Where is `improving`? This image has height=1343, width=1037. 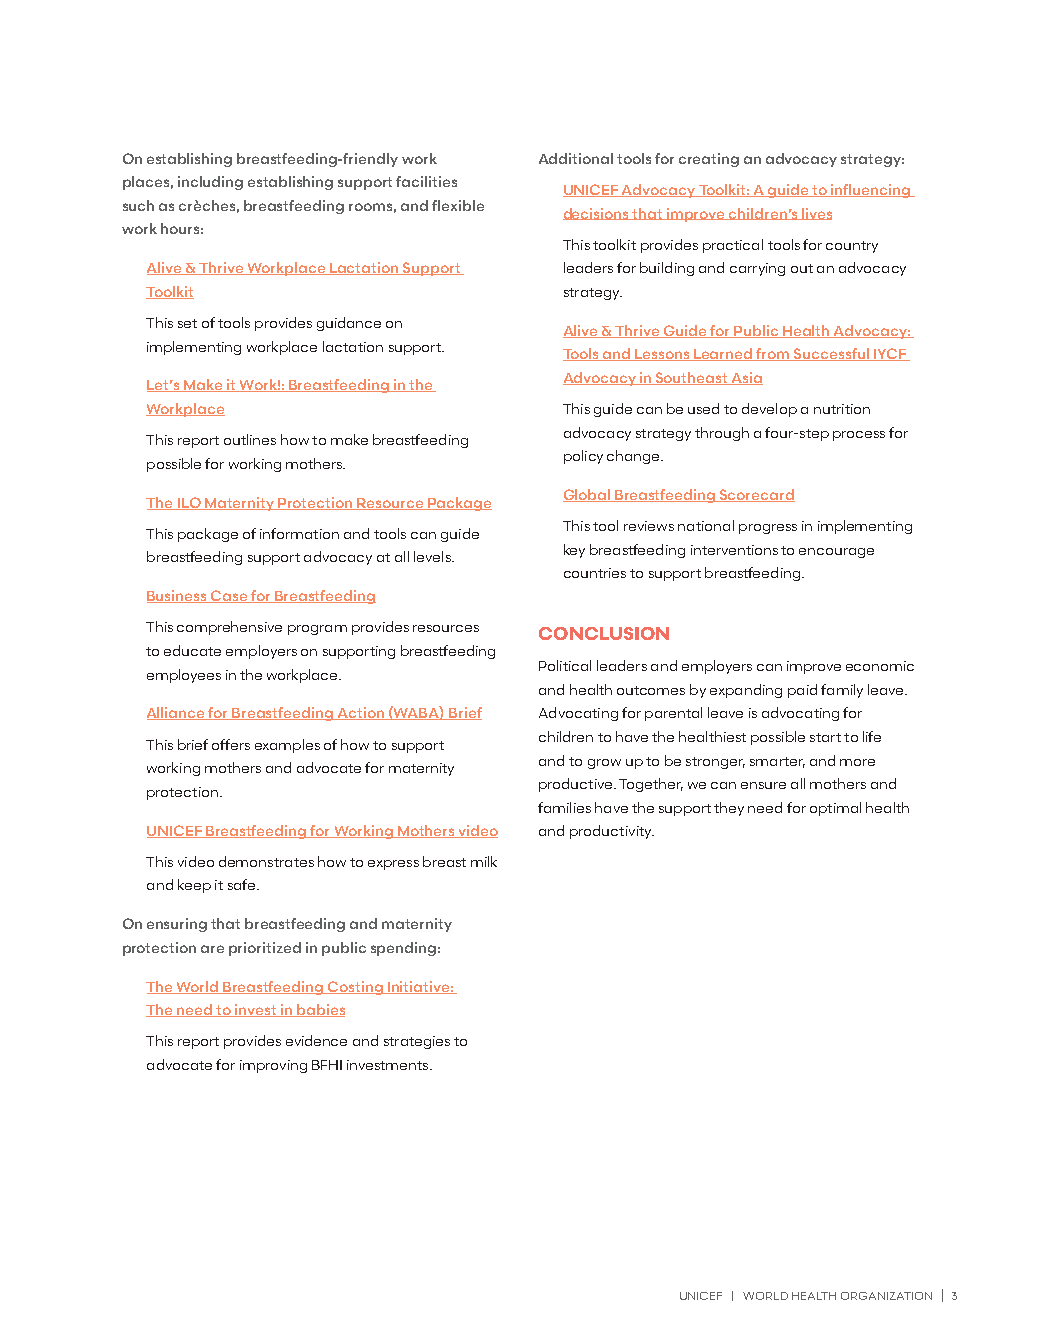 improving is located at coordinates (273, 1066).
